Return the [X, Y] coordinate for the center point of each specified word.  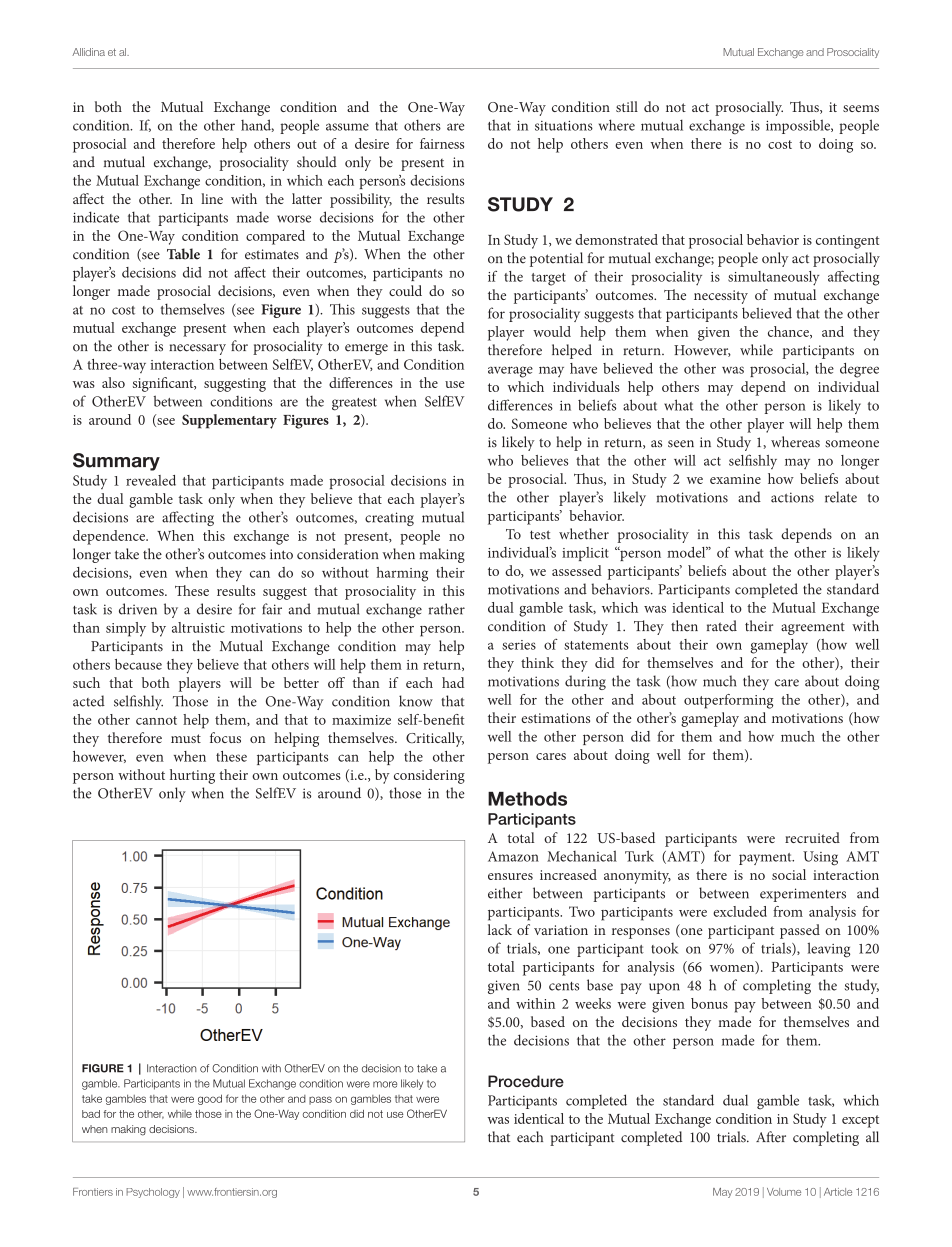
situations [564, 125]
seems [861, 108]
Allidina [88, 52]
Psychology [153, 1193]
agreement [813, 628]
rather [447, 609]
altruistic [198, 627]
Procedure [526, 1081]
